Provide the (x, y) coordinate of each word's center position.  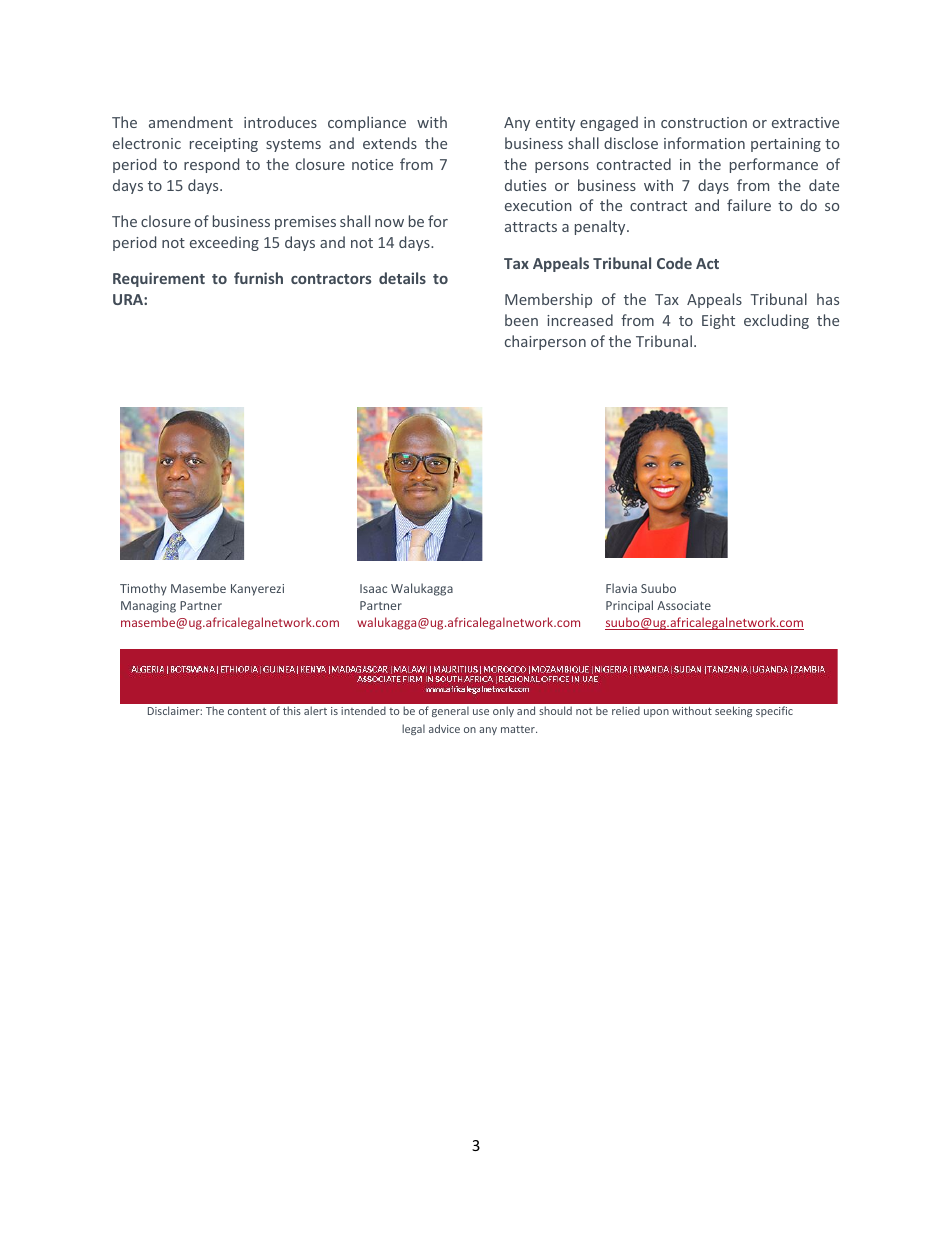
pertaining (786, 145)
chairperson (545, 342)
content (247, 711)
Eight (718, 321)
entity (555, 124)
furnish (258, 278)
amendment (191, 122)
